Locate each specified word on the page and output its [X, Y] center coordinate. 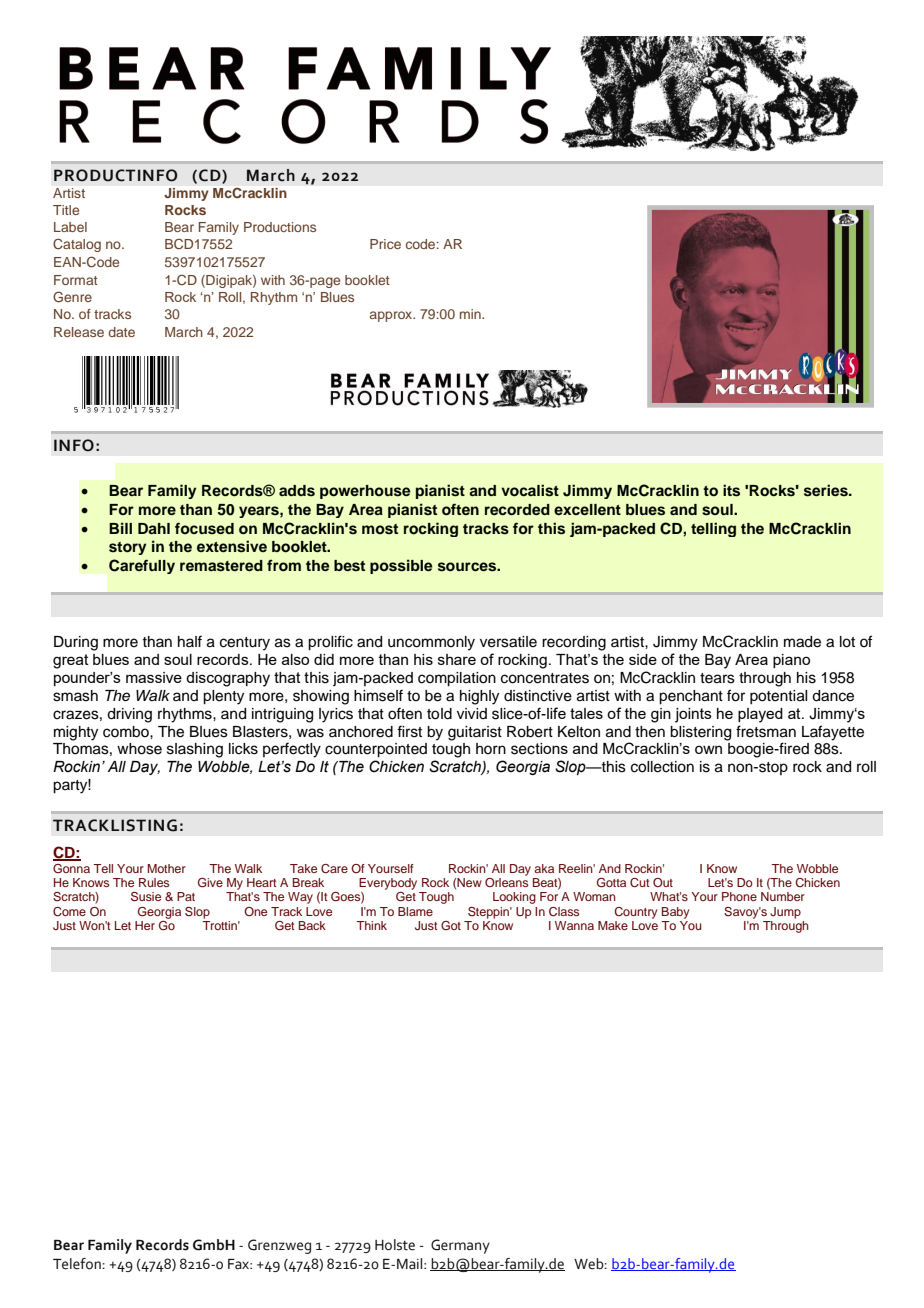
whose [139, 749]
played [760, 715]
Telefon [78, 1264]
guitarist [475, 733]
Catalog [77, 245]
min [471, 314]
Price [385, 244]
